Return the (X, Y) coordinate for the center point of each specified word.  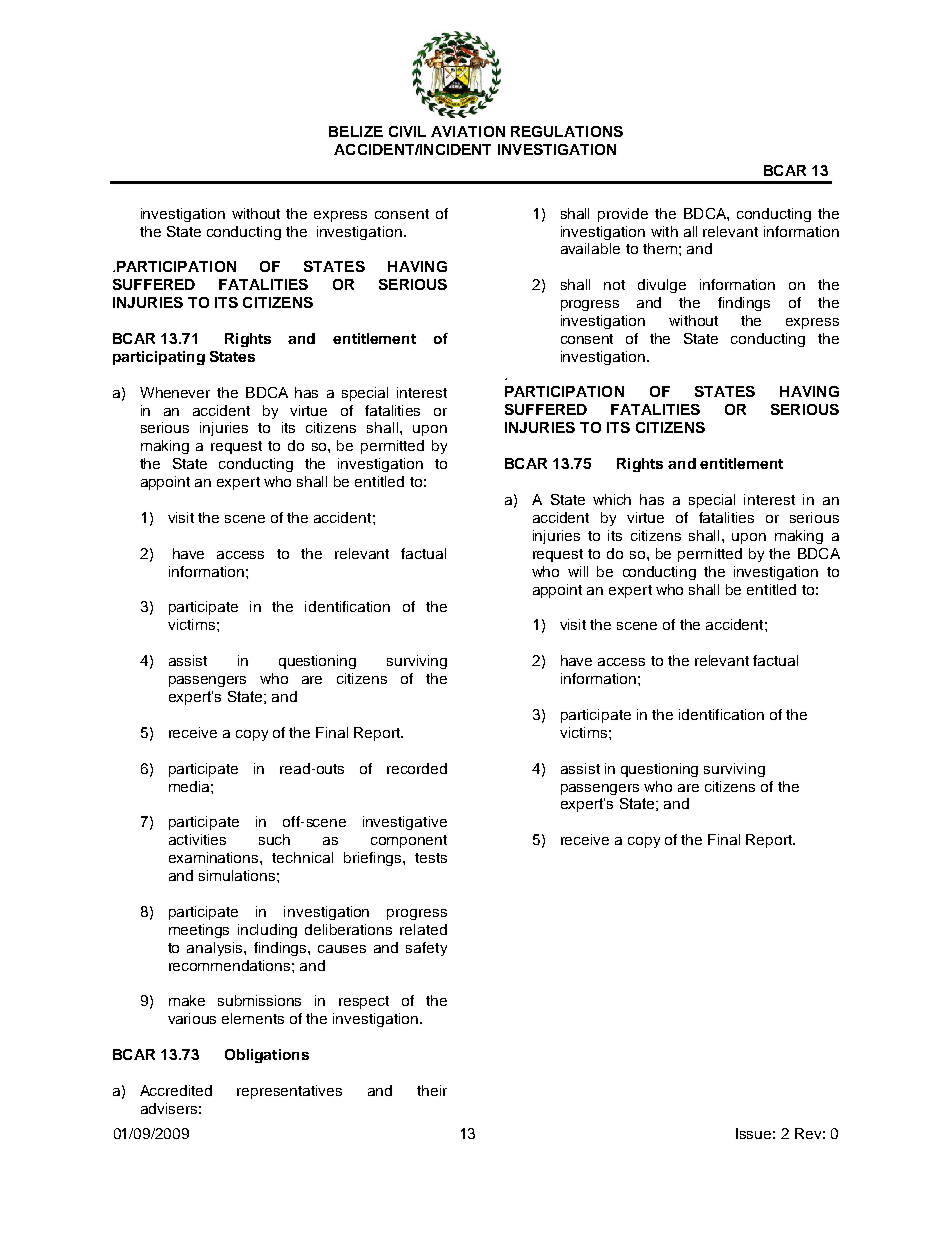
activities (197, 839)
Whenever (175, 392)
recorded (417, 768)
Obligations (267, 1056)
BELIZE (356, 131)
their (432, 1090)
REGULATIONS (567, 131)
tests (431, 858)
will (578, 571)
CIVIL (407, 131)
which (612, 499)
